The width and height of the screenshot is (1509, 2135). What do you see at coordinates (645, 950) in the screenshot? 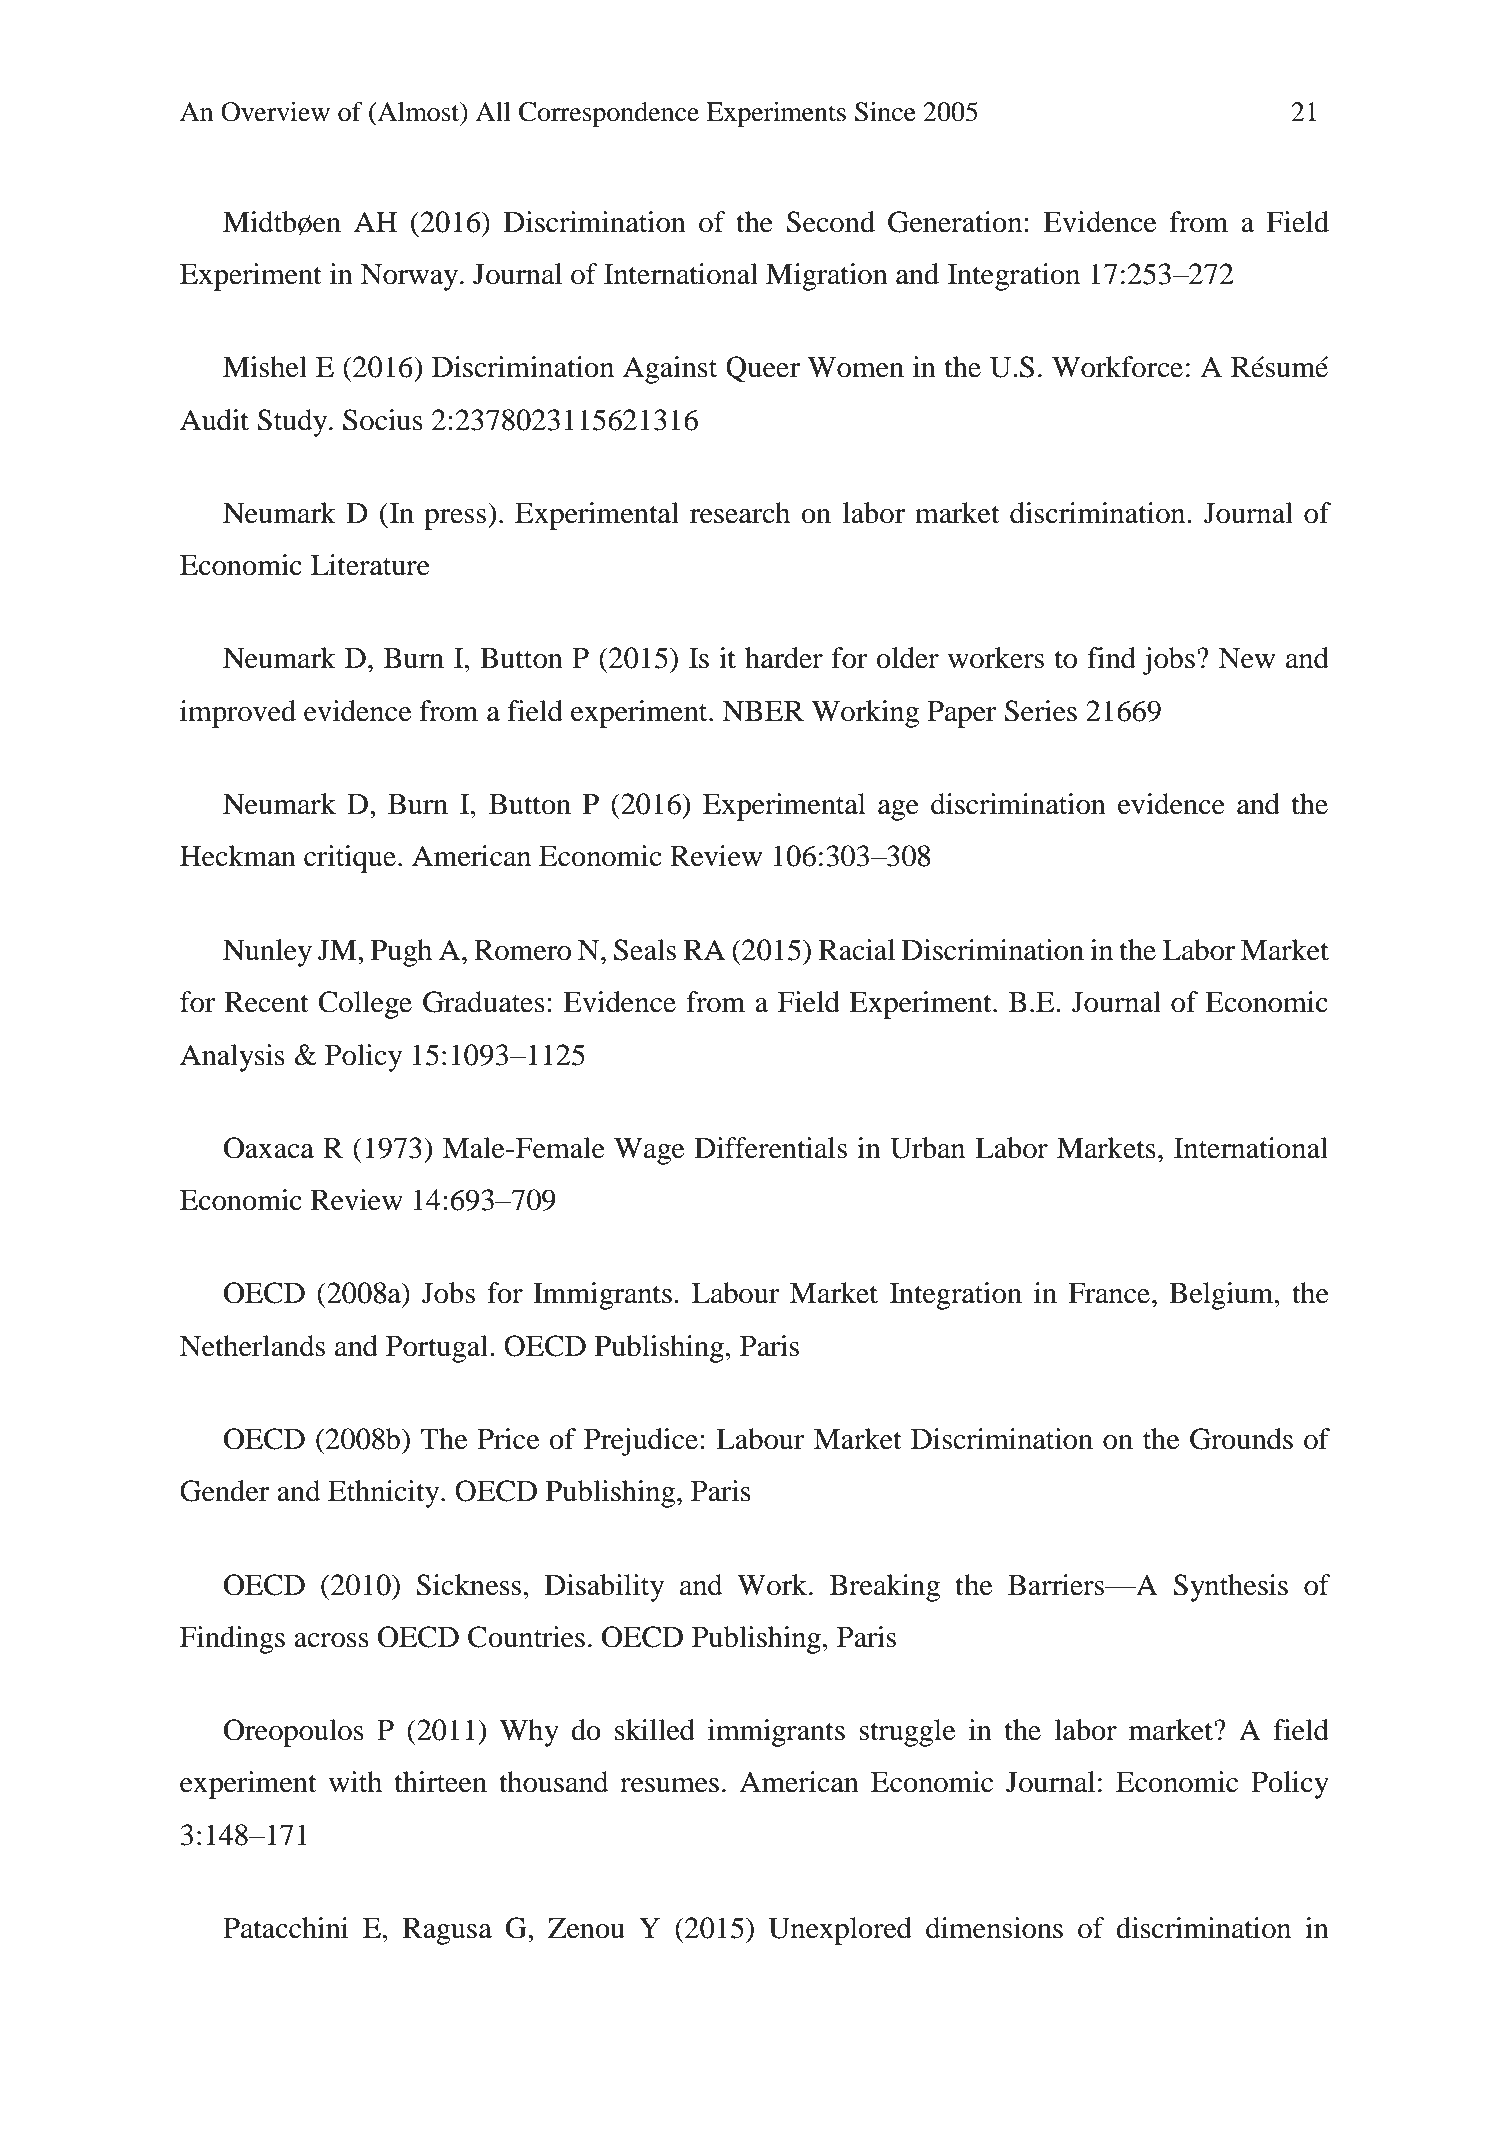
I see `Seals` at bounding box center [645, 950].
